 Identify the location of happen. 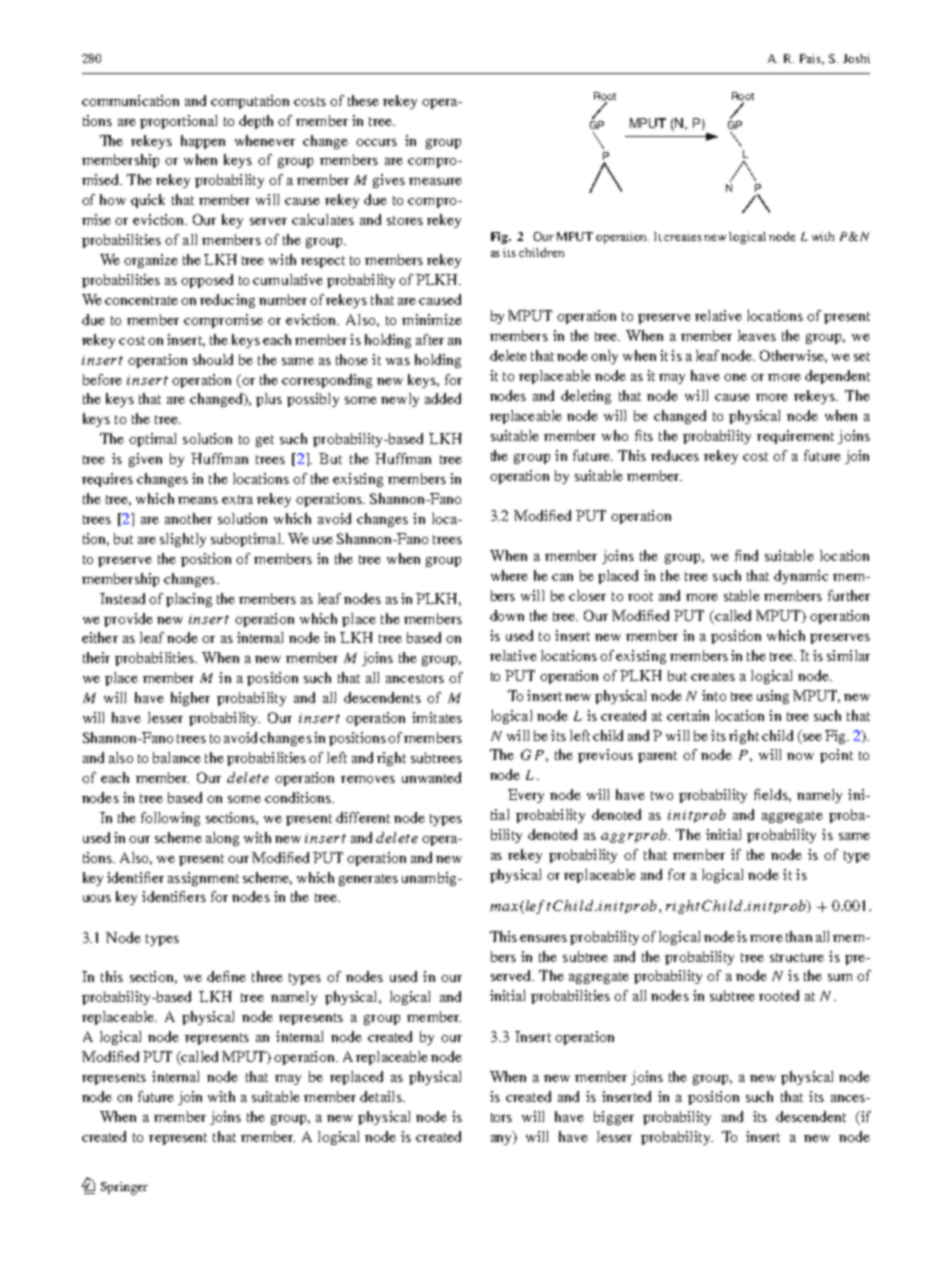
(203, 142).
